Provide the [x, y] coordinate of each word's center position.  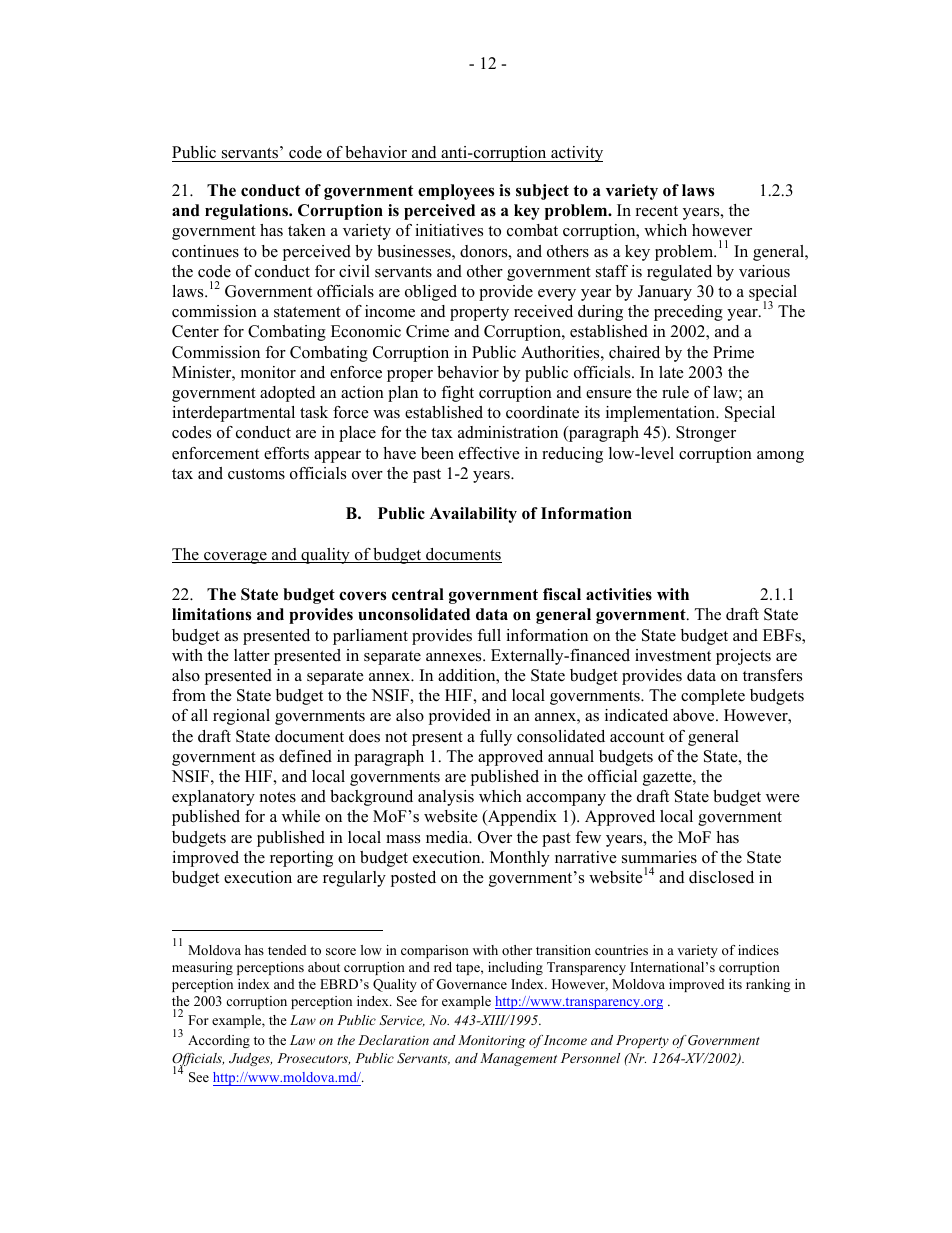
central [418, 594]
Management [518, 1059]
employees [456, 192]
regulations [247, 212]
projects [743, 657]
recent [657, 211]
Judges [250, 1059]
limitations [211, 614]
